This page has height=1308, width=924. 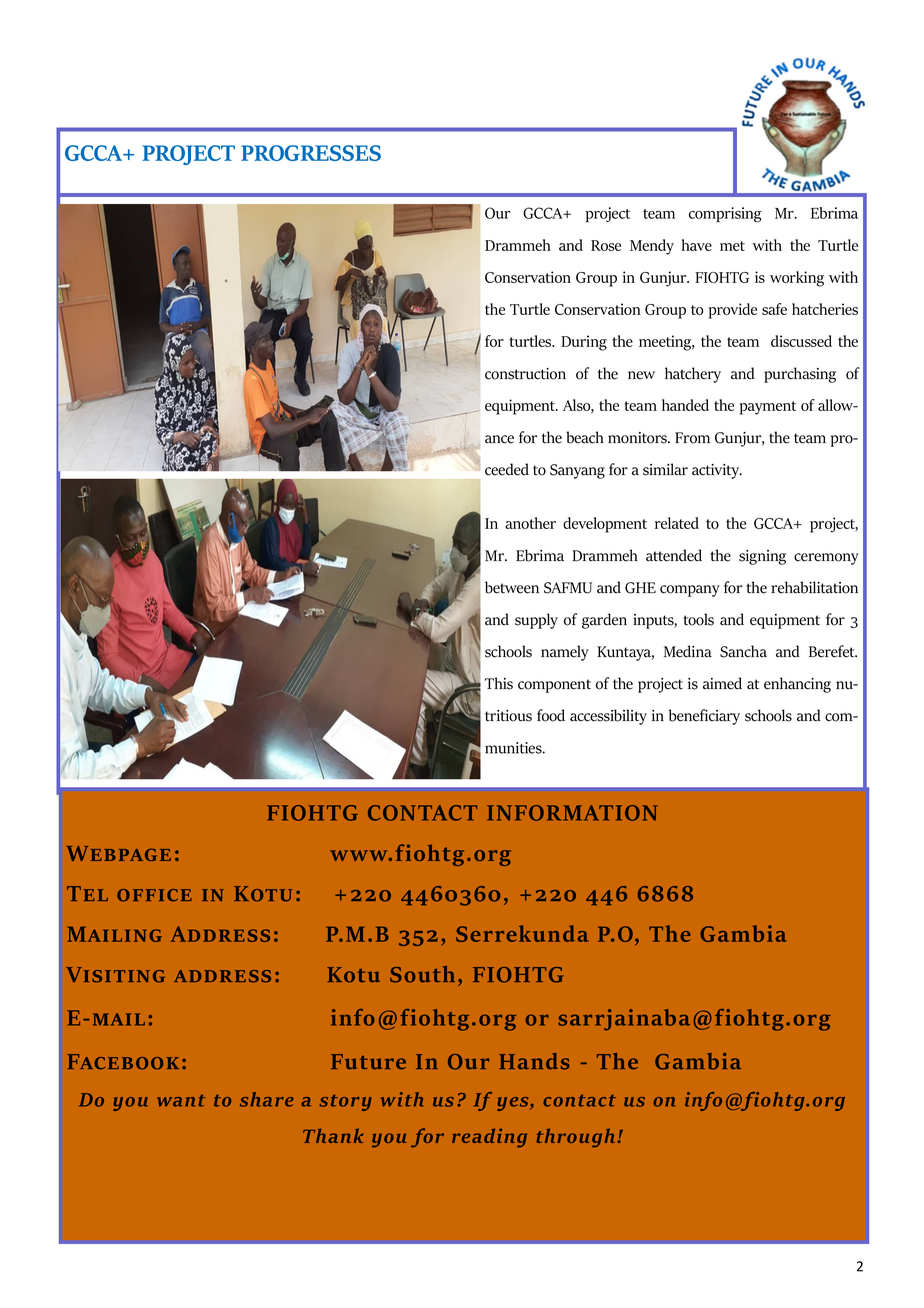 What do you see at coordinates (725, 215) in the page?
I see `comprising` at bounding box center [725, 215].
